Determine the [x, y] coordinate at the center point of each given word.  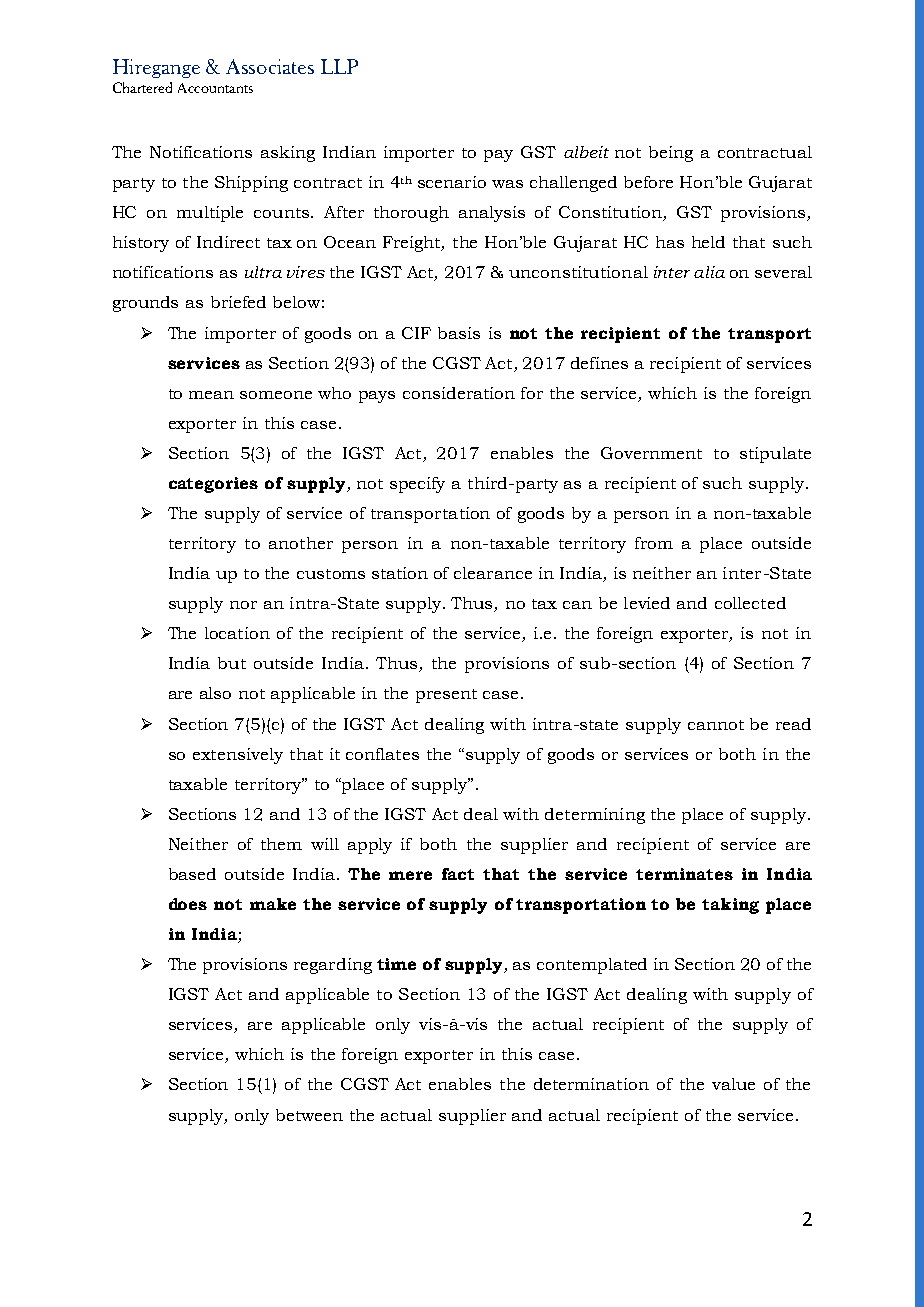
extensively [238, 756]
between [309, 1115]
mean [211, 395]
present [446, 696]
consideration [459, 393]
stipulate [775, 455]
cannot [716, 725]
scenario [452, 182]
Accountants [215, 88]
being [671, 154]
